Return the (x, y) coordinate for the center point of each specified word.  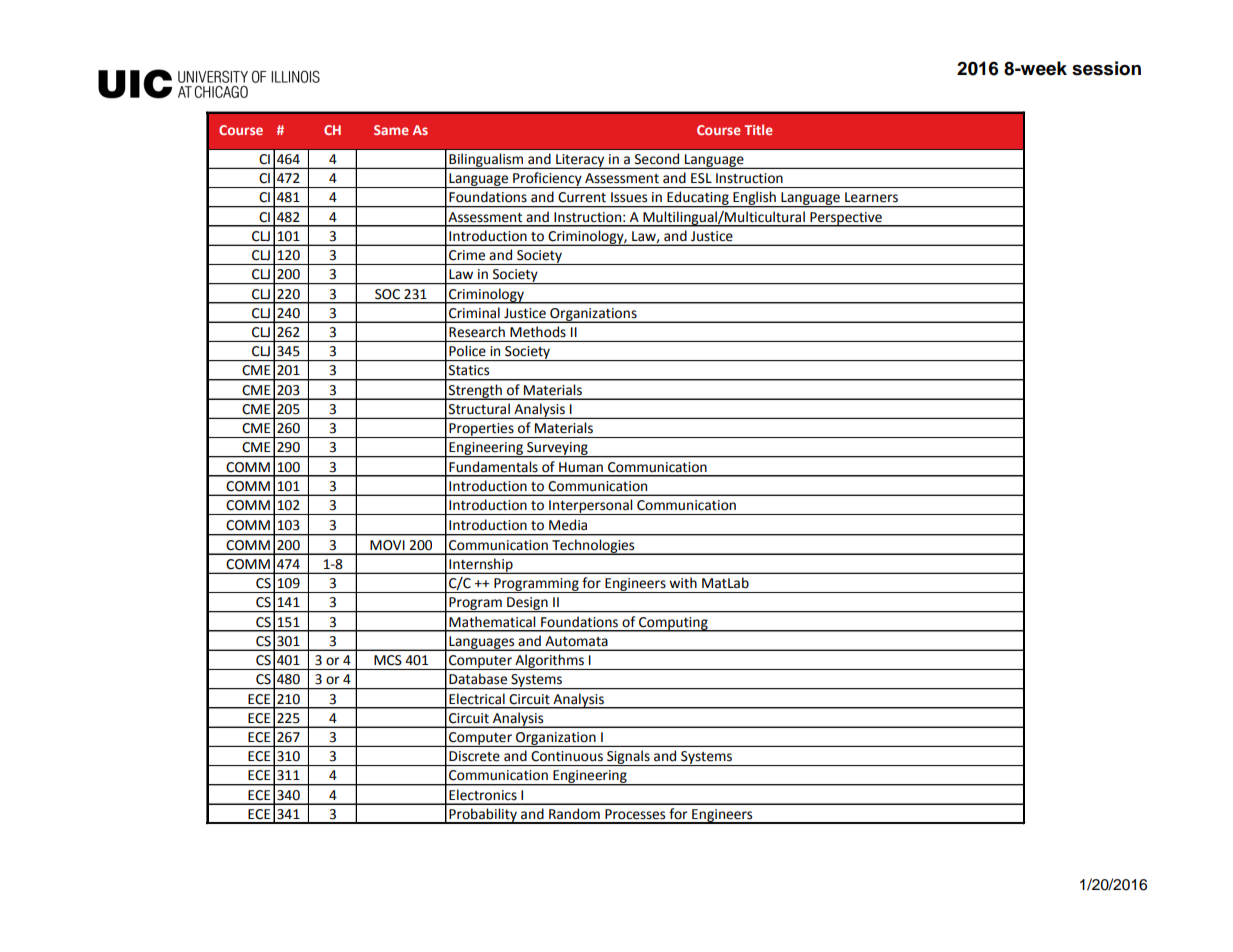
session (1106, 68)
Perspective (846, 219)
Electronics (483, 795)
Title (758, 129)
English (754, 199)
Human (581, 467)
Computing (673, 624)
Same (391, 130)
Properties (481, 430)
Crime (467, 255)
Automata (576, 641)
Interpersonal (591, 507)
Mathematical (492, 621)
